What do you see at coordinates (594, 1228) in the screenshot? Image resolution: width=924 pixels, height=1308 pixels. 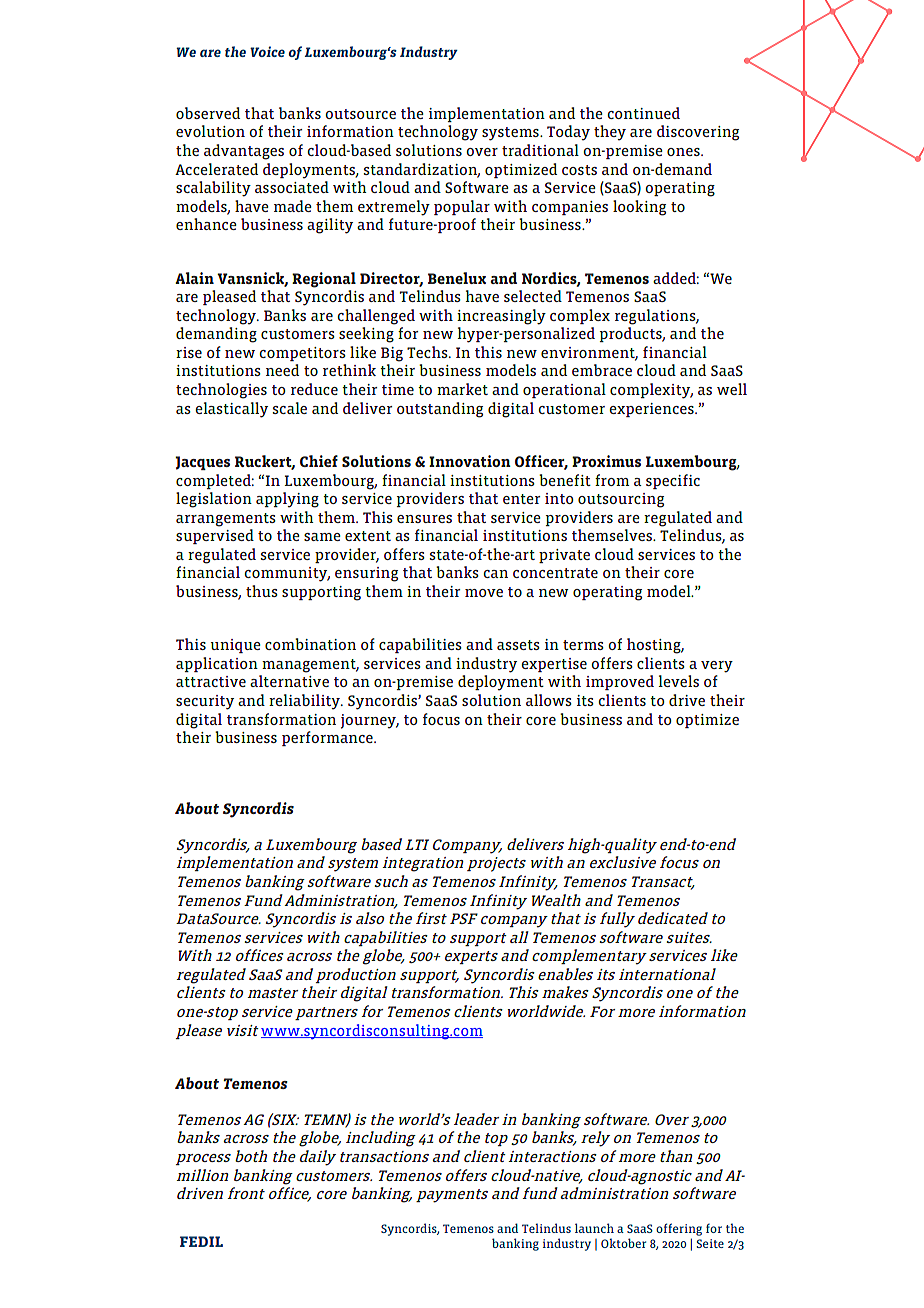 I see `launch` at bounding box center [594, 1228].
